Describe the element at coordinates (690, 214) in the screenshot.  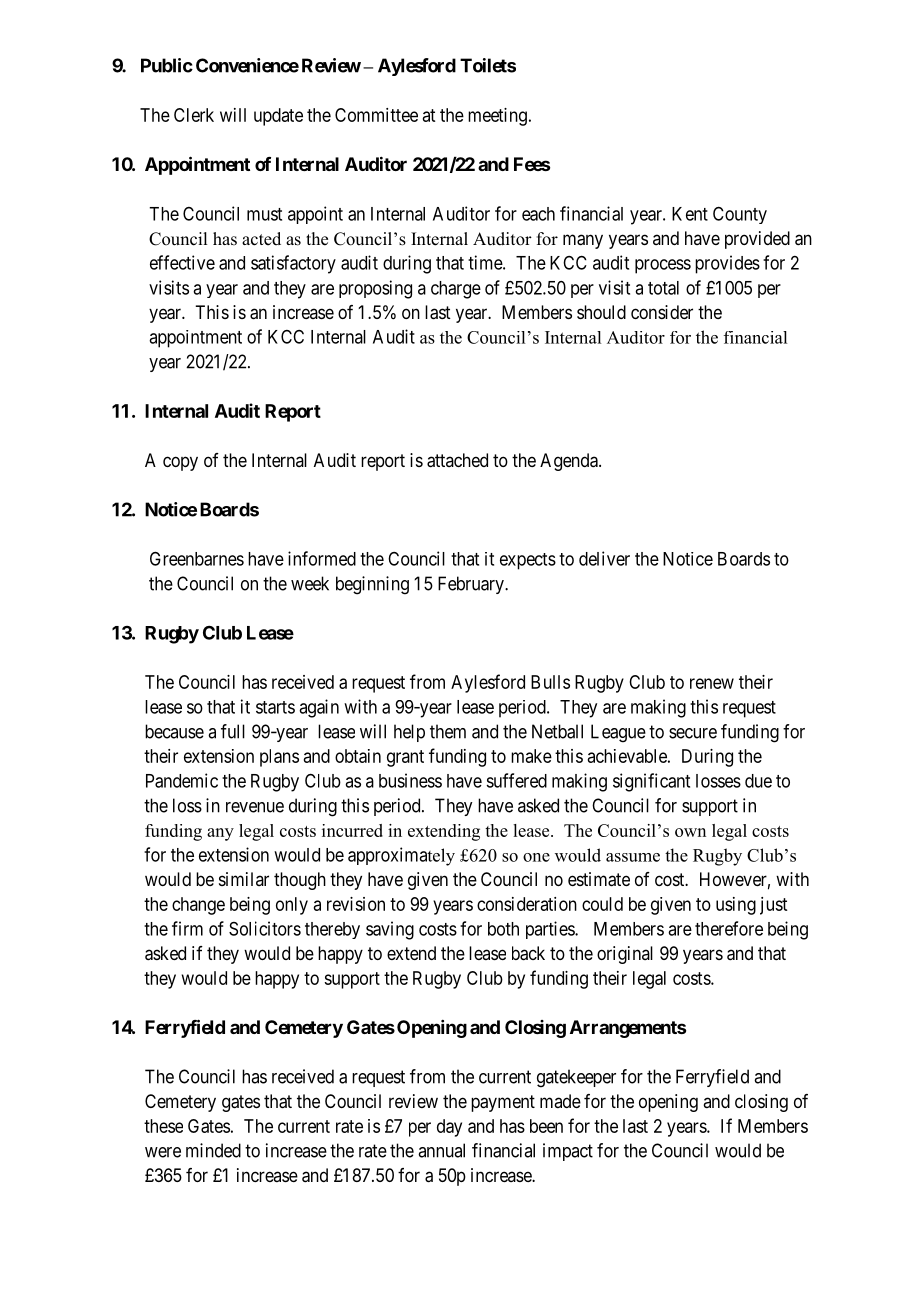
I see `Kent` at that location.
